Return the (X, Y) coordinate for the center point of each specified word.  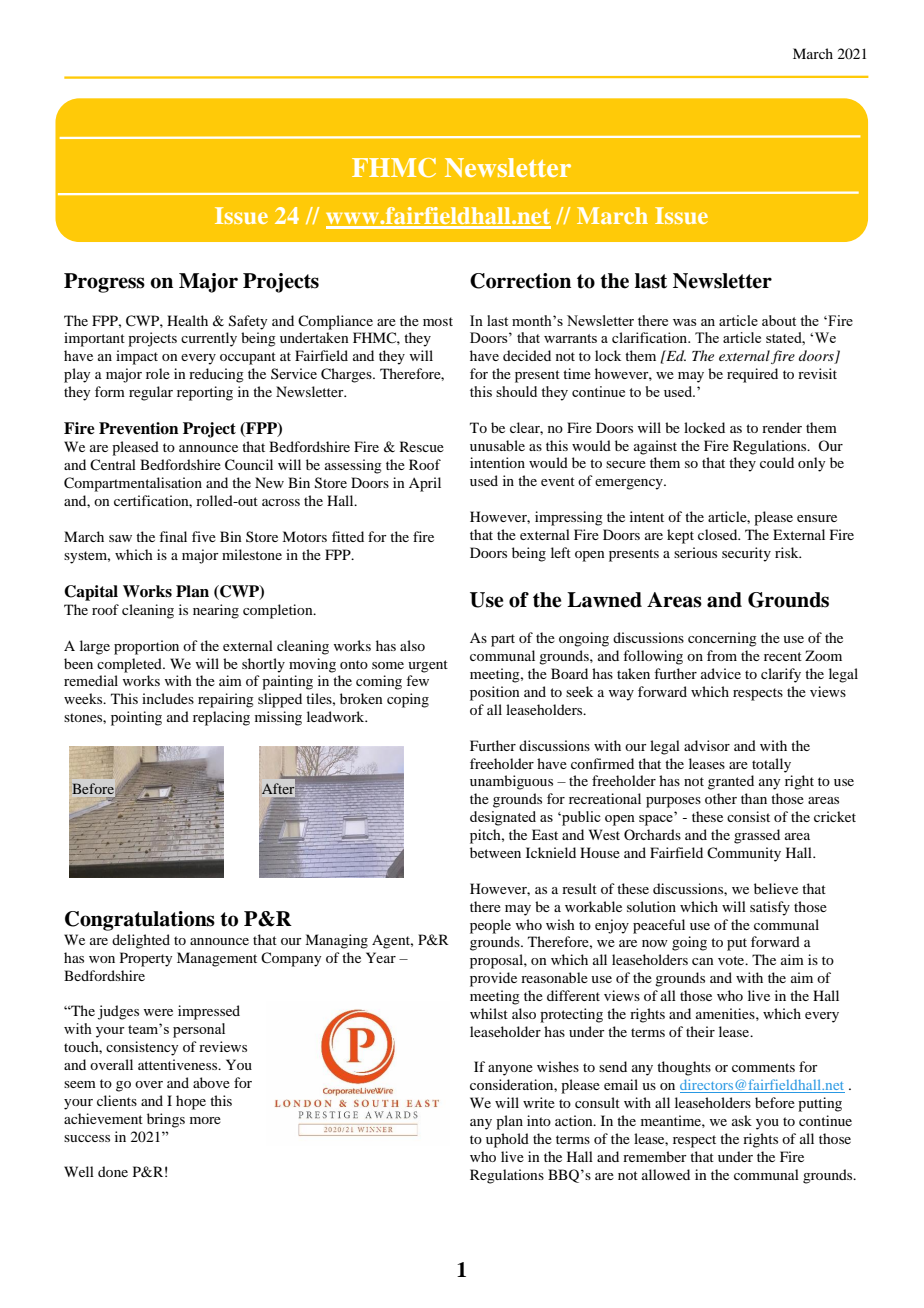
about (779, 320)
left (561, 552)
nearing (216, 611)
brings (166, 1120)
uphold (507, 1140)
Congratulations (140, 921)
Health (187, 320)
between (495, 852)
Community (744, 854)
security (746, 554)
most (438, 321)
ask (742, 1120)
